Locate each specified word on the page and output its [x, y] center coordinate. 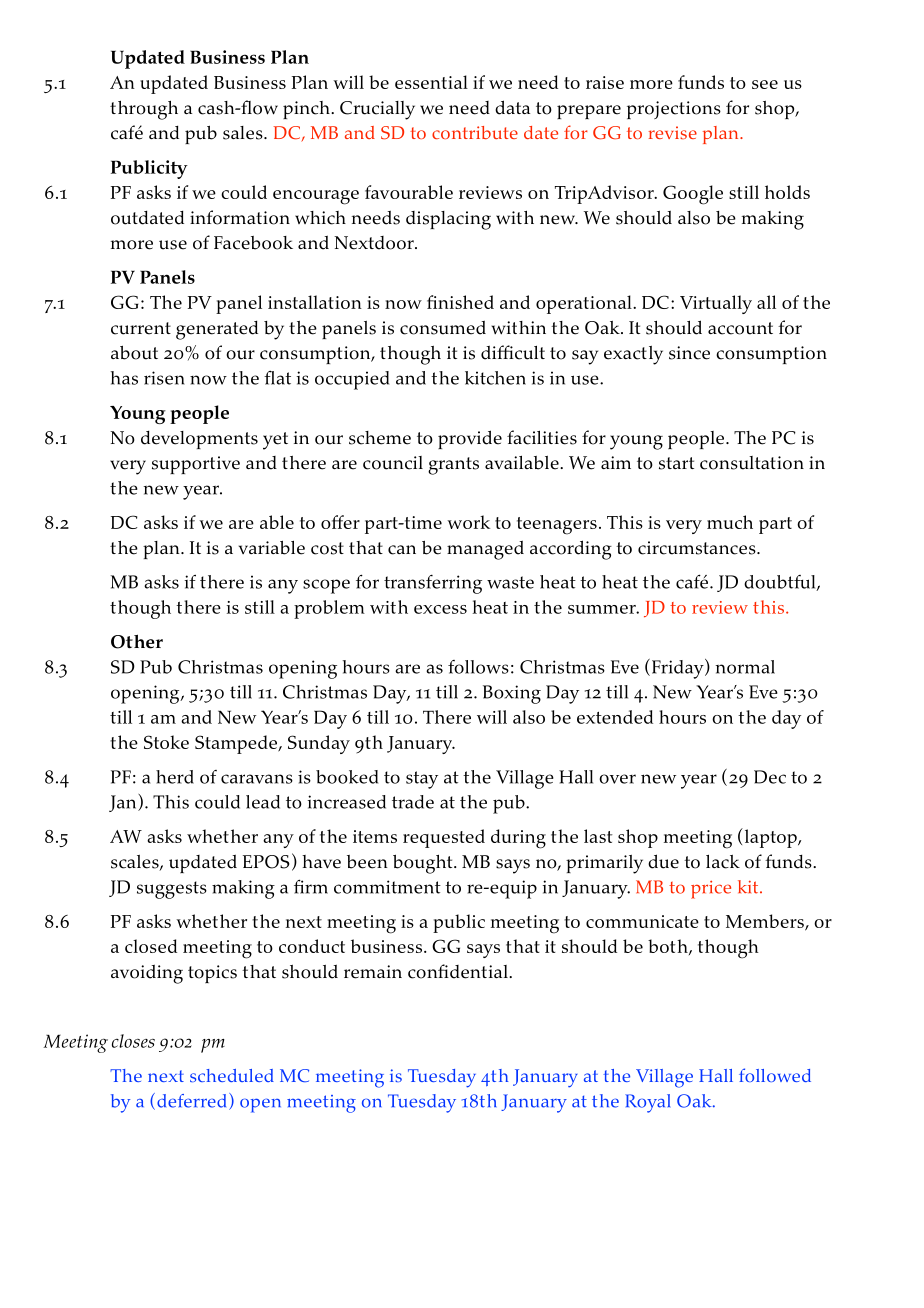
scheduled [232, 1075]
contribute [475, 132]
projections [674, 110]
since [689, 353]
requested [444, 838]
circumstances [698, 548]
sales [244, 133]
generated [217, 330]
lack [723, 862]
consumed [443, 327]
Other [137, 641]
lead [263, 802]
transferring [433, 584]
